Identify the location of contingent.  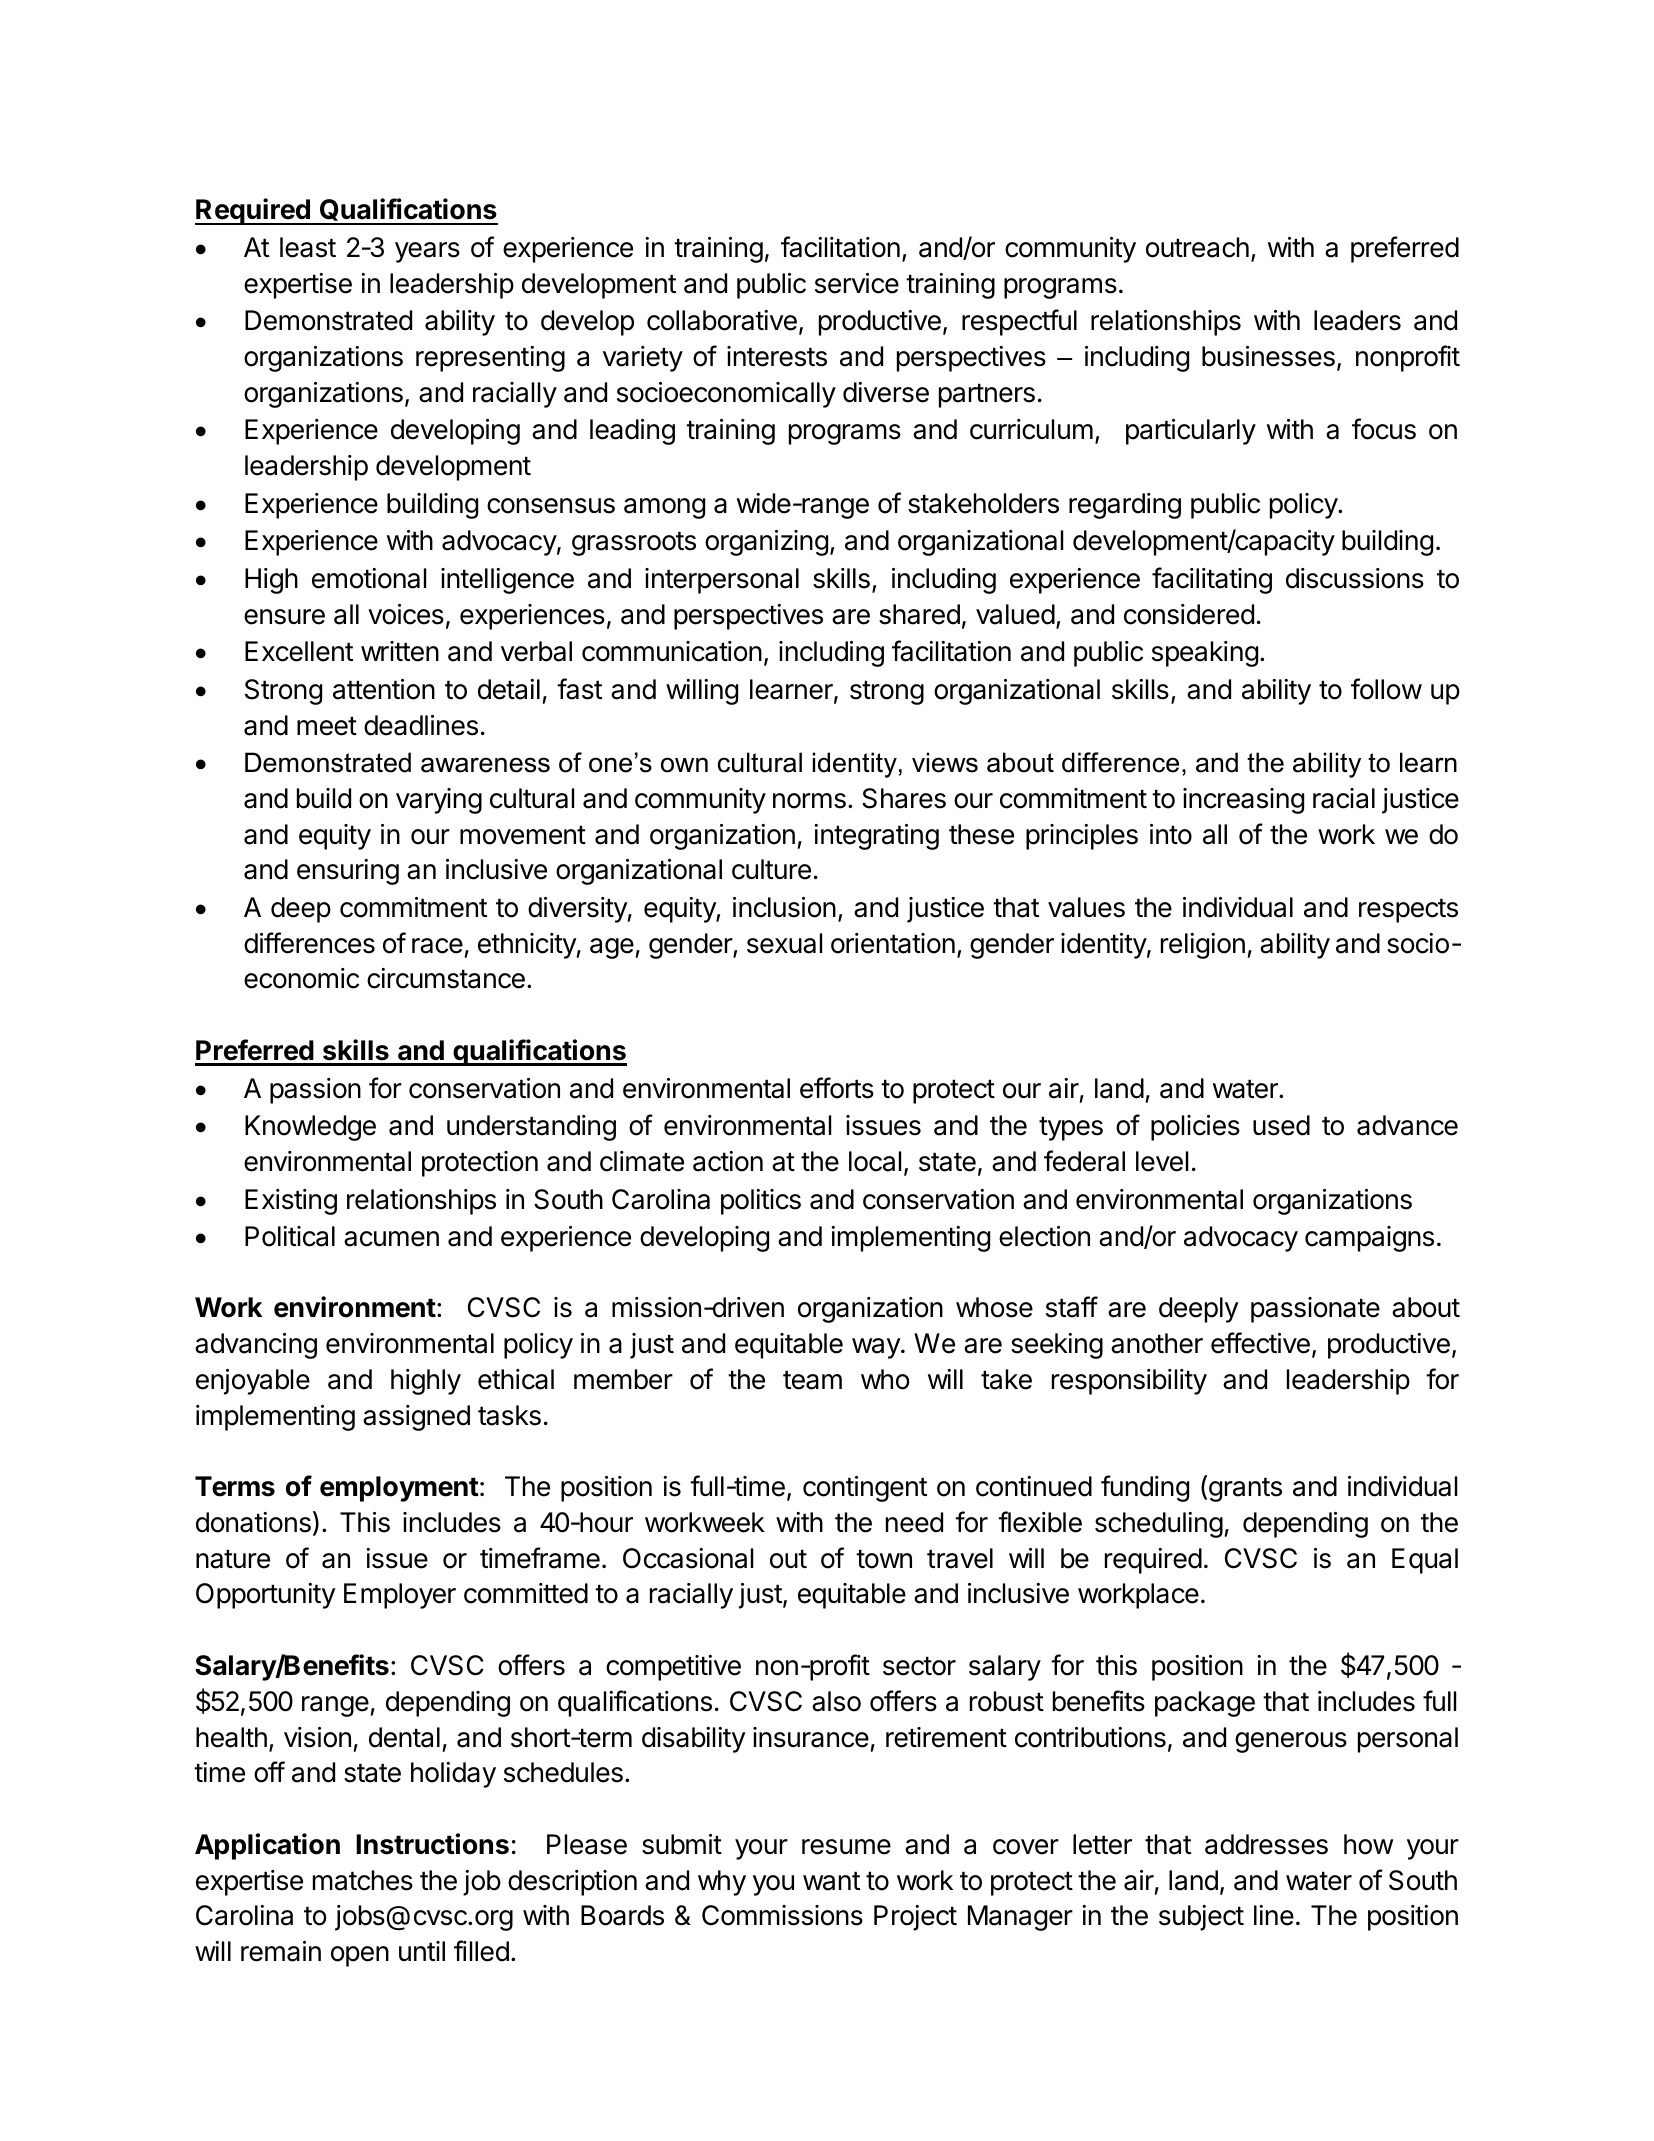
(865, 1489).
